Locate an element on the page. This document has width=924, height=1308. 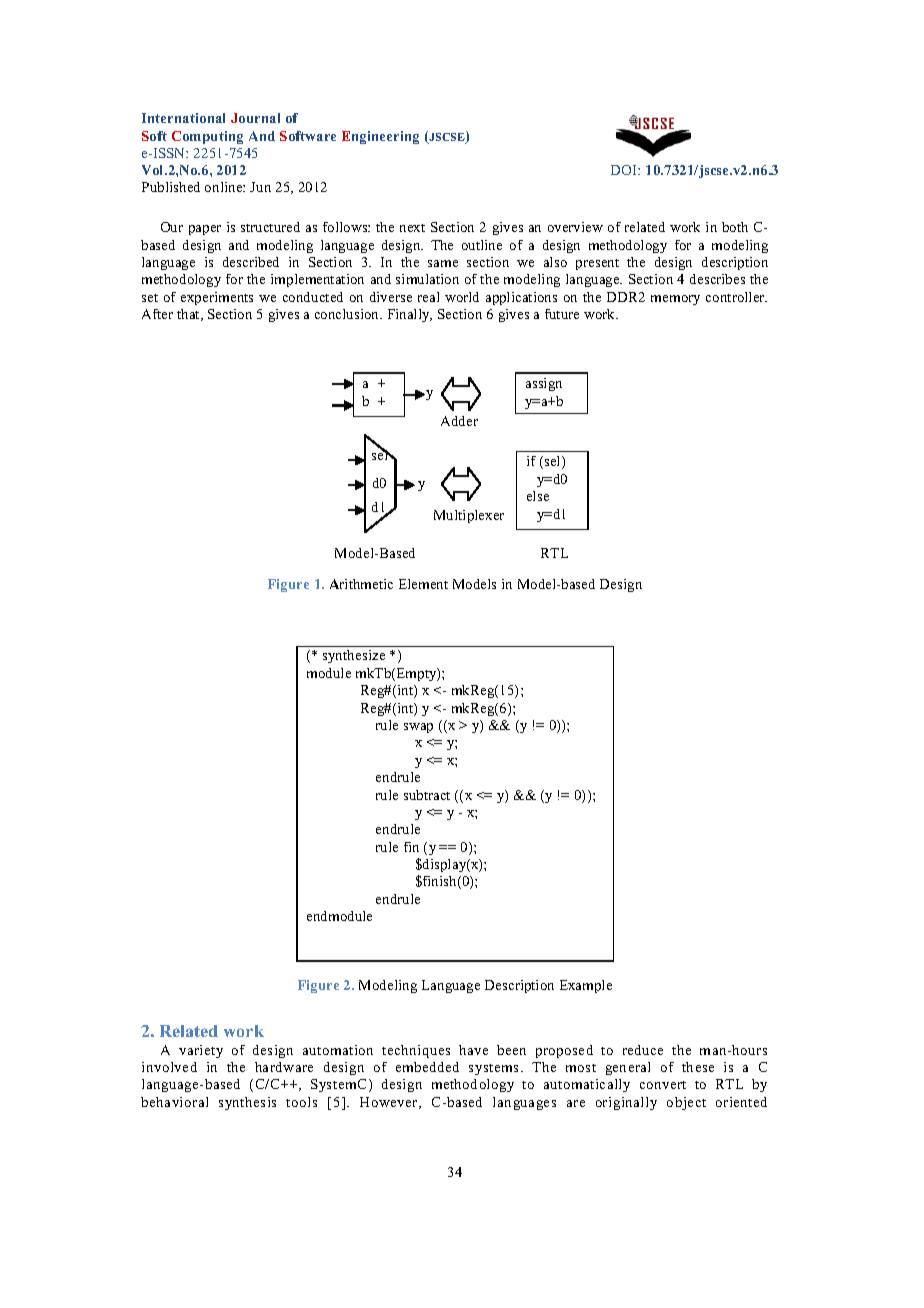
Computing is located at coordinates (207, 137).
